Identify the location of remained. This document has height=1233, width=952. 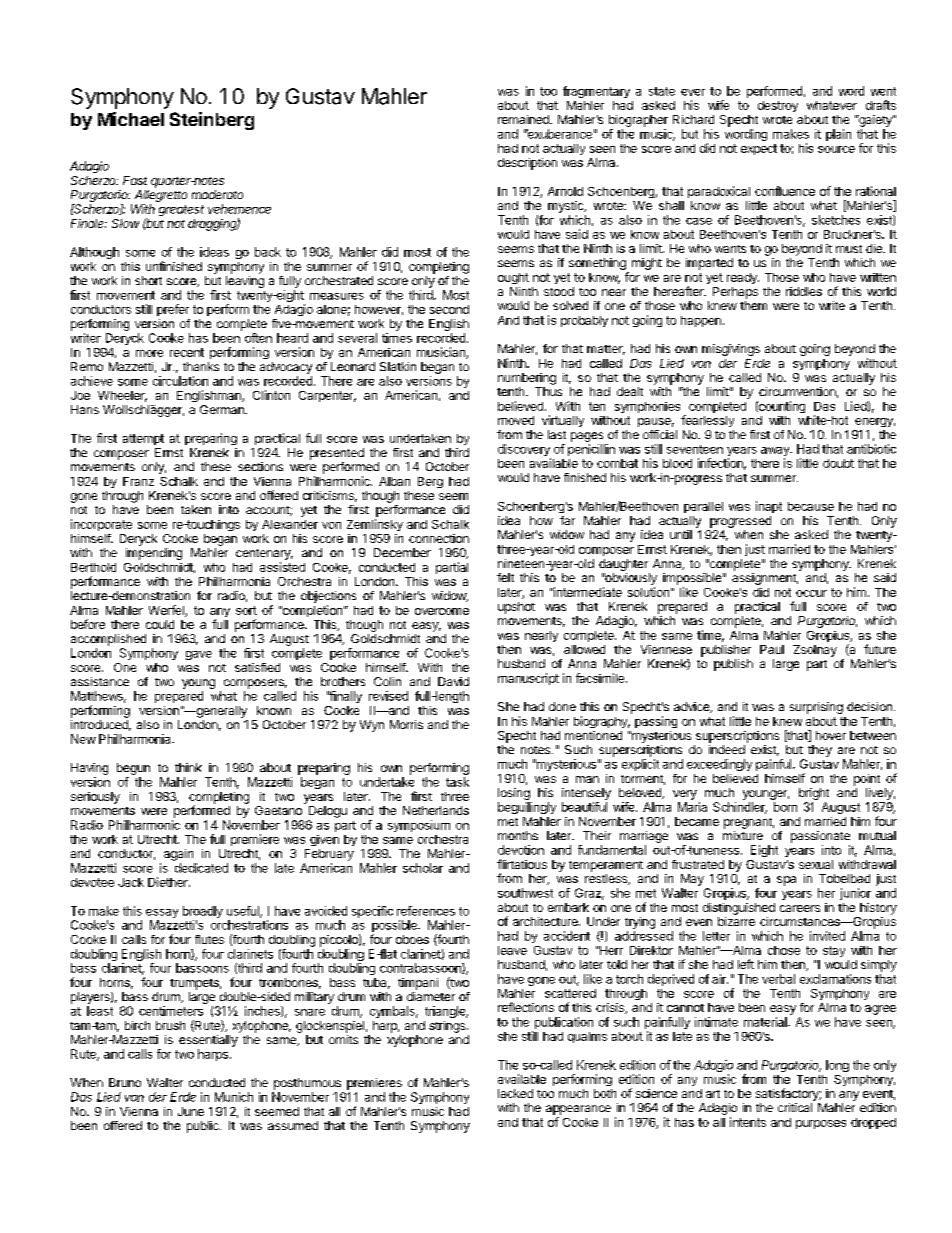
(524, 119).
